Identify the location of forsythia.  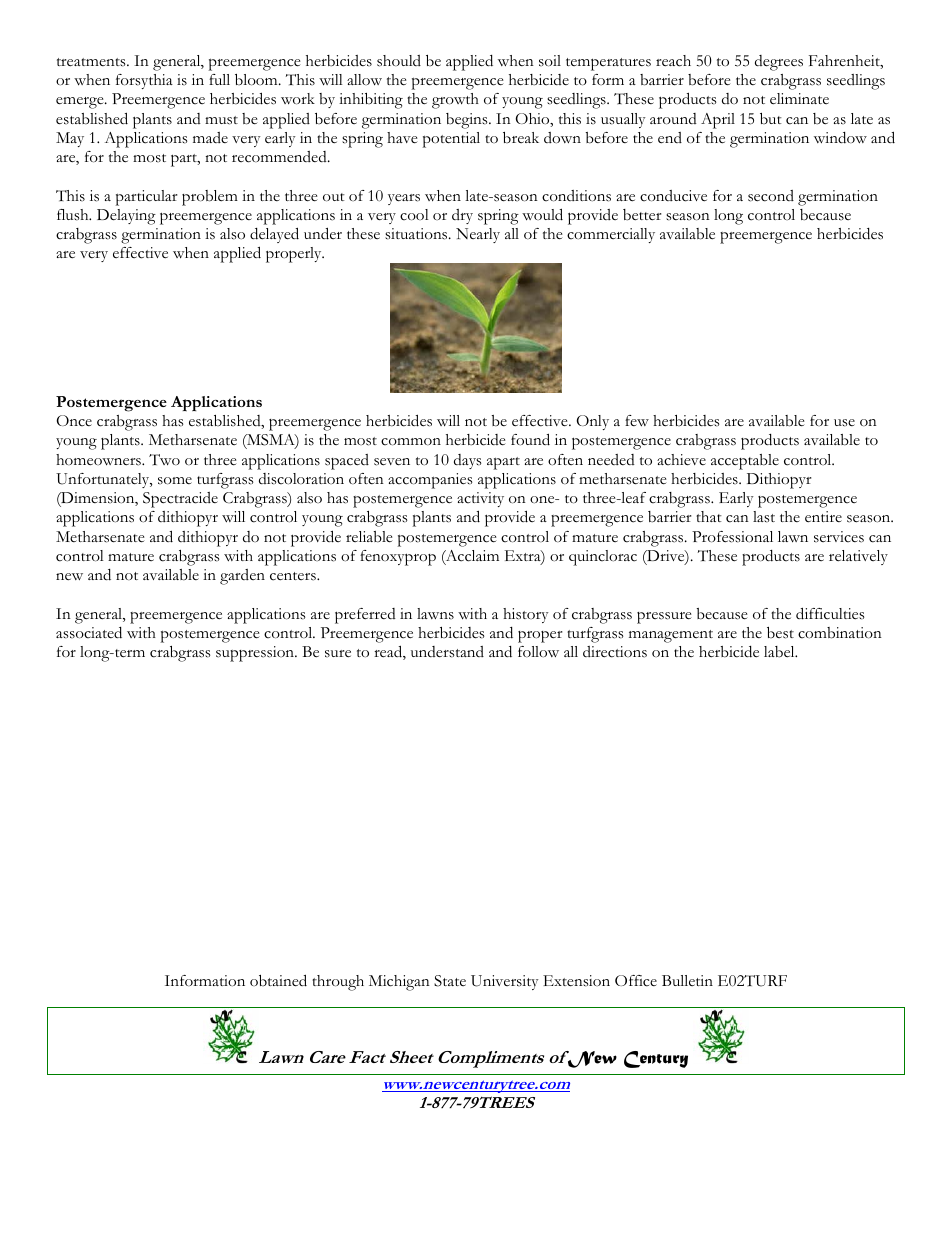
(144, 81).
